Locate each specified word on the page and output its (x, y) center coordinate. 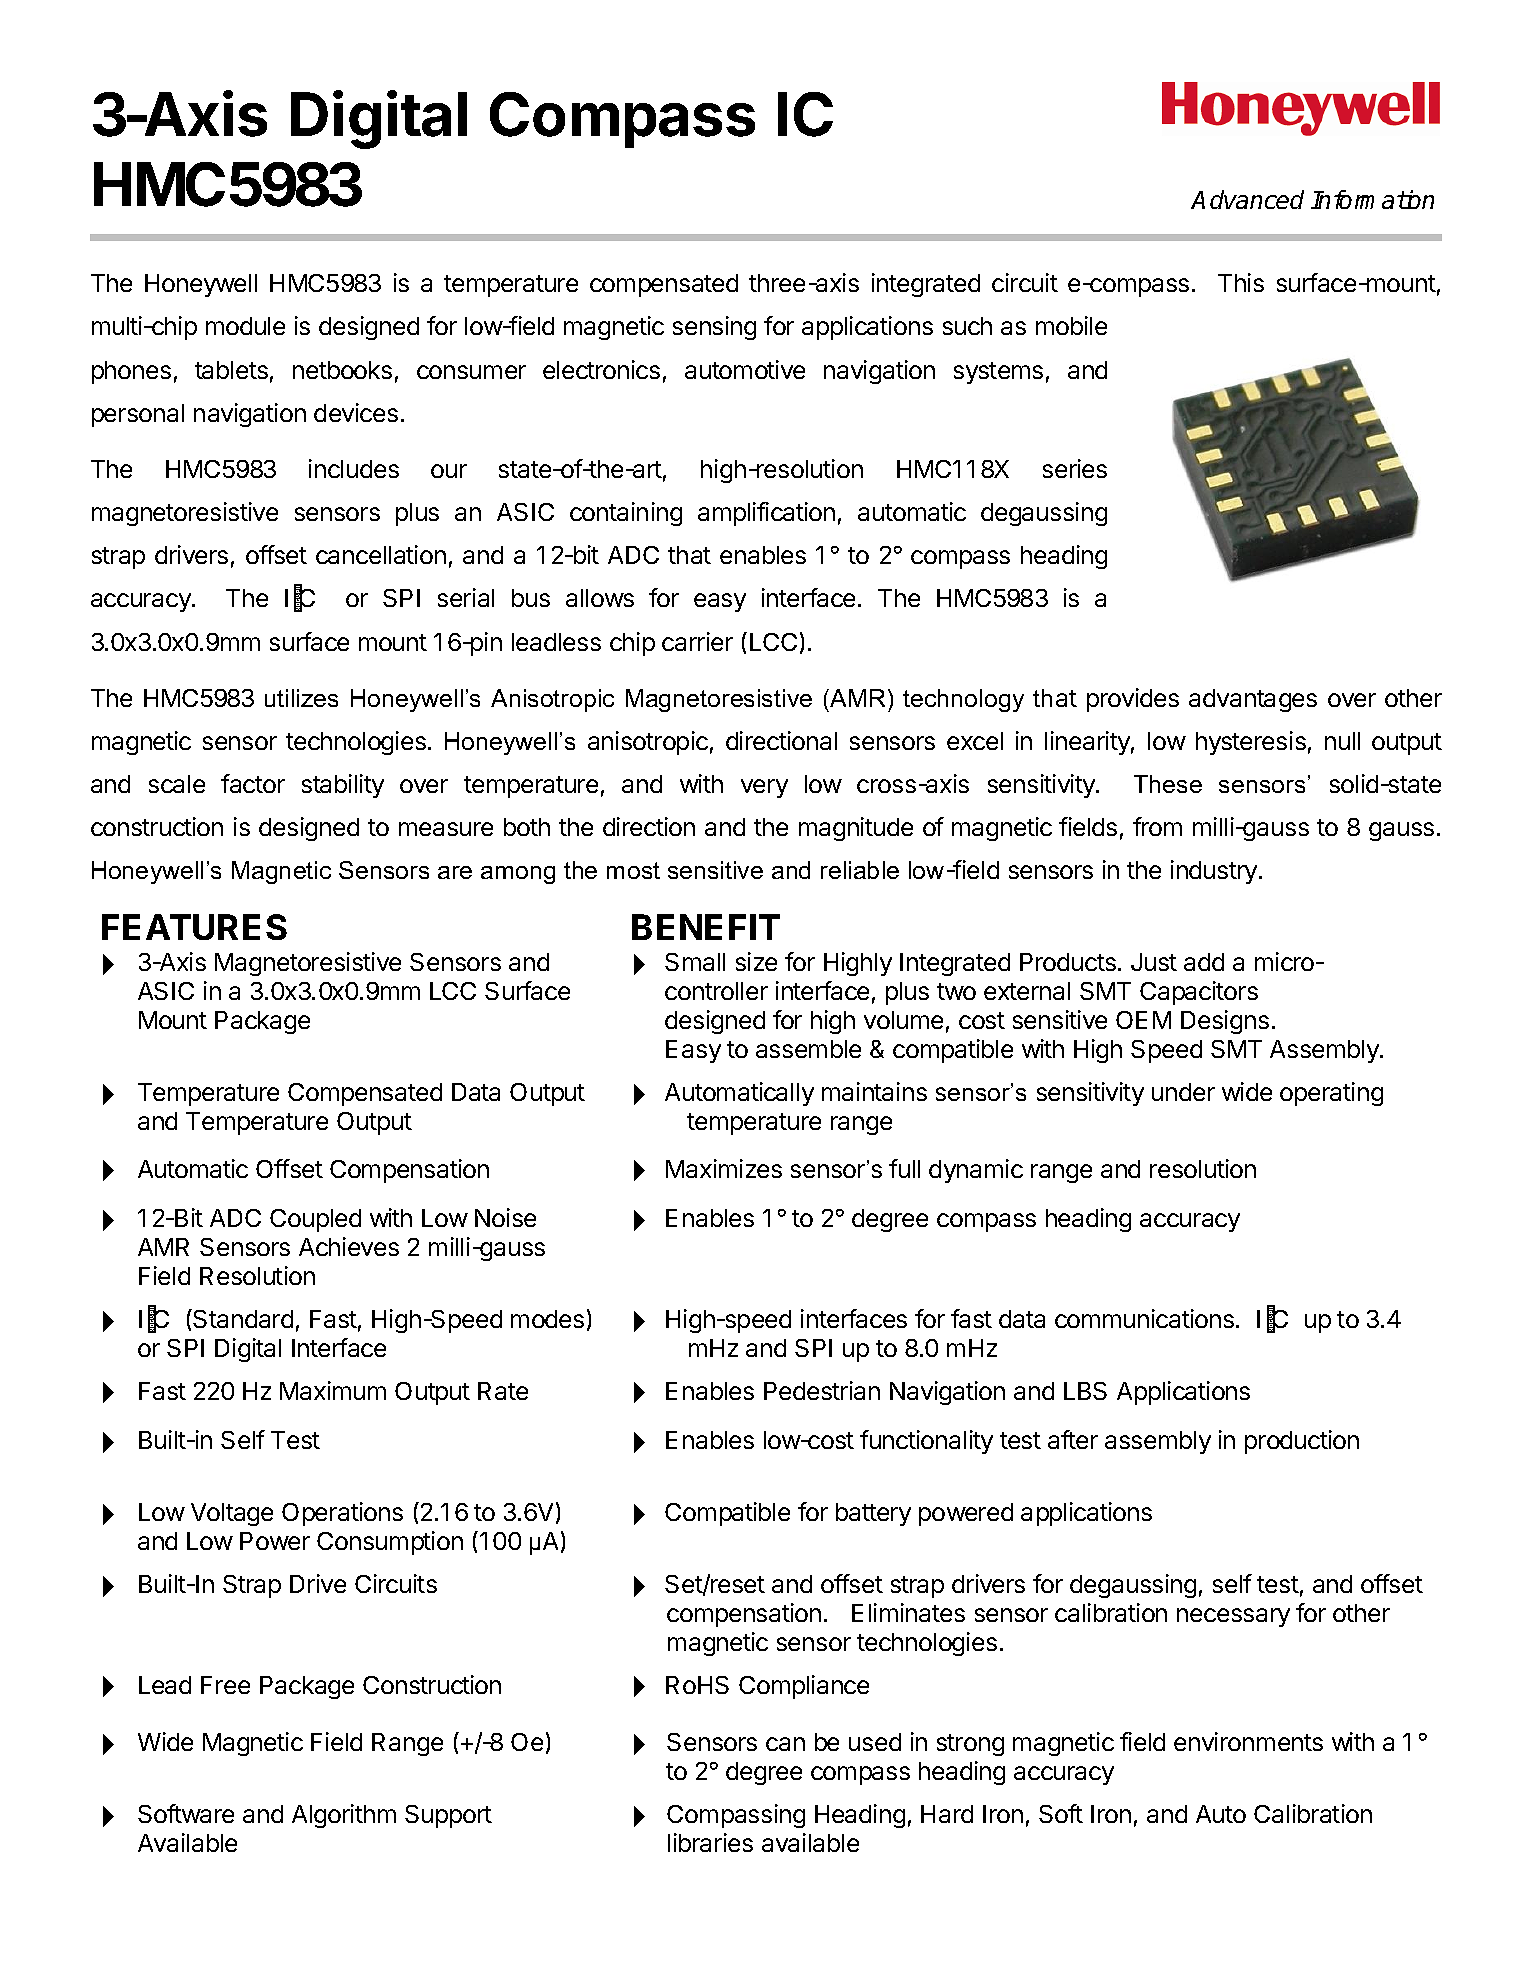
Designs (1225, 1022)
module (245, 326)
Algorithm (344, 1816)
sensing (714, 328)
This (1241, 282)
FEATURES (194, 927)
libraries (710, 1842)
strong (970, 1745)
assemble (808, 1049)
